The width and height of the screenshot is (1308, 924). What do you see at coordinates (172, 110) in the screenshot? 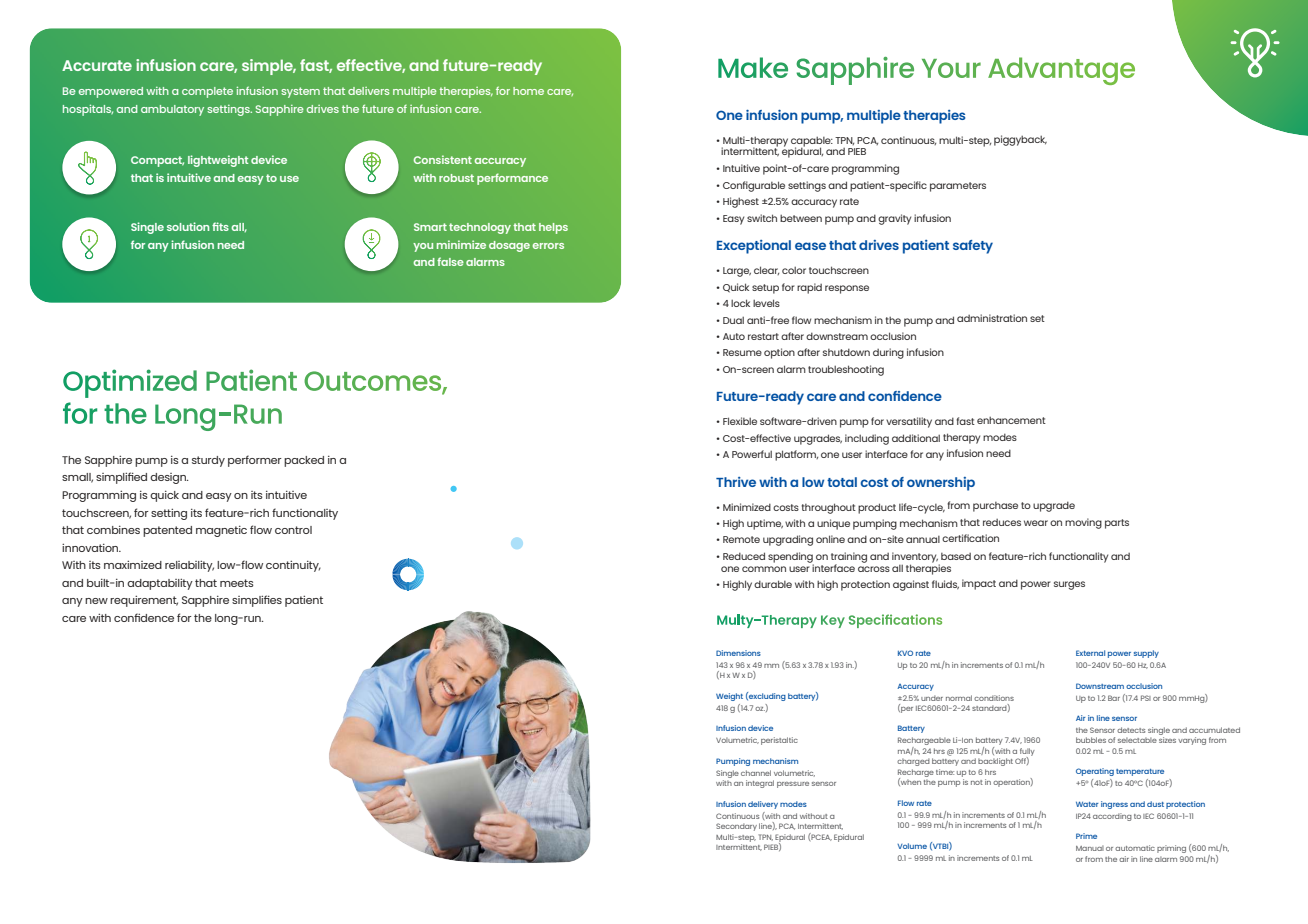
I see `ambulatory` at bounding box center [172, 110].
